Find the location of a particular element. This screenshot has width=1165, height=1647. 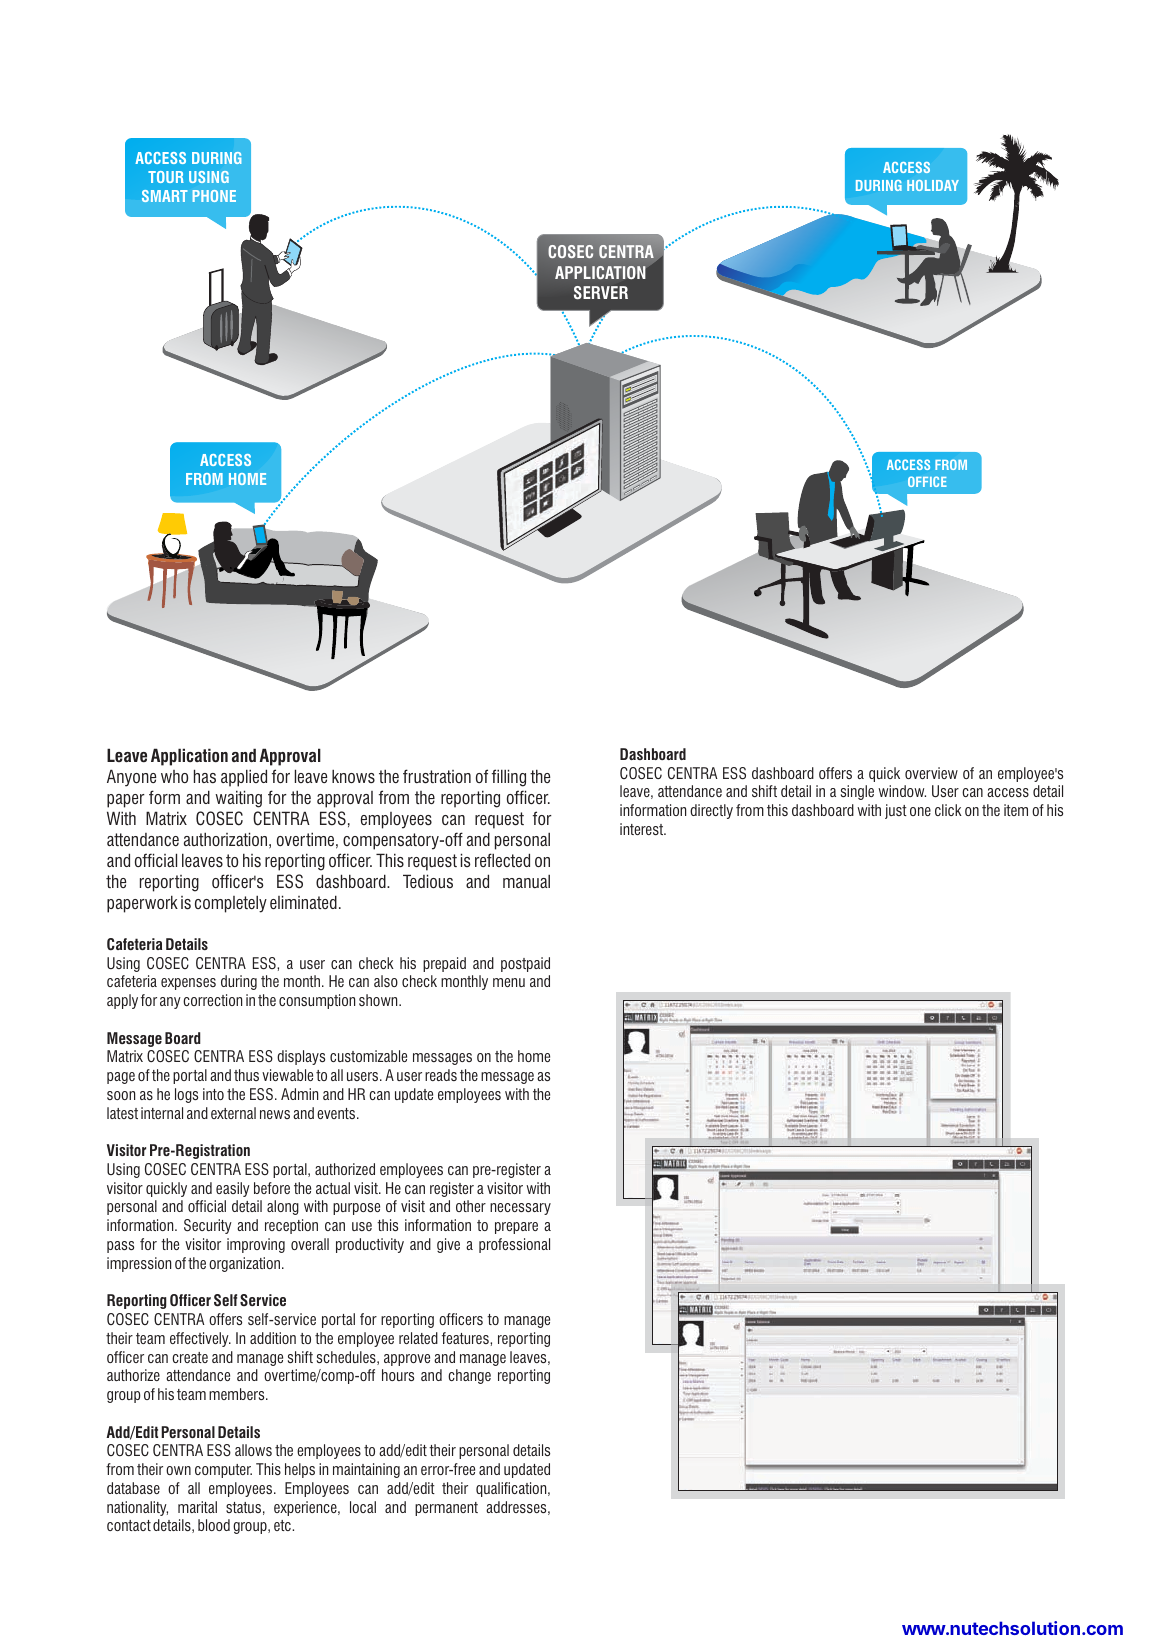

HOLIDAY is located at coordinates (933, 185).
